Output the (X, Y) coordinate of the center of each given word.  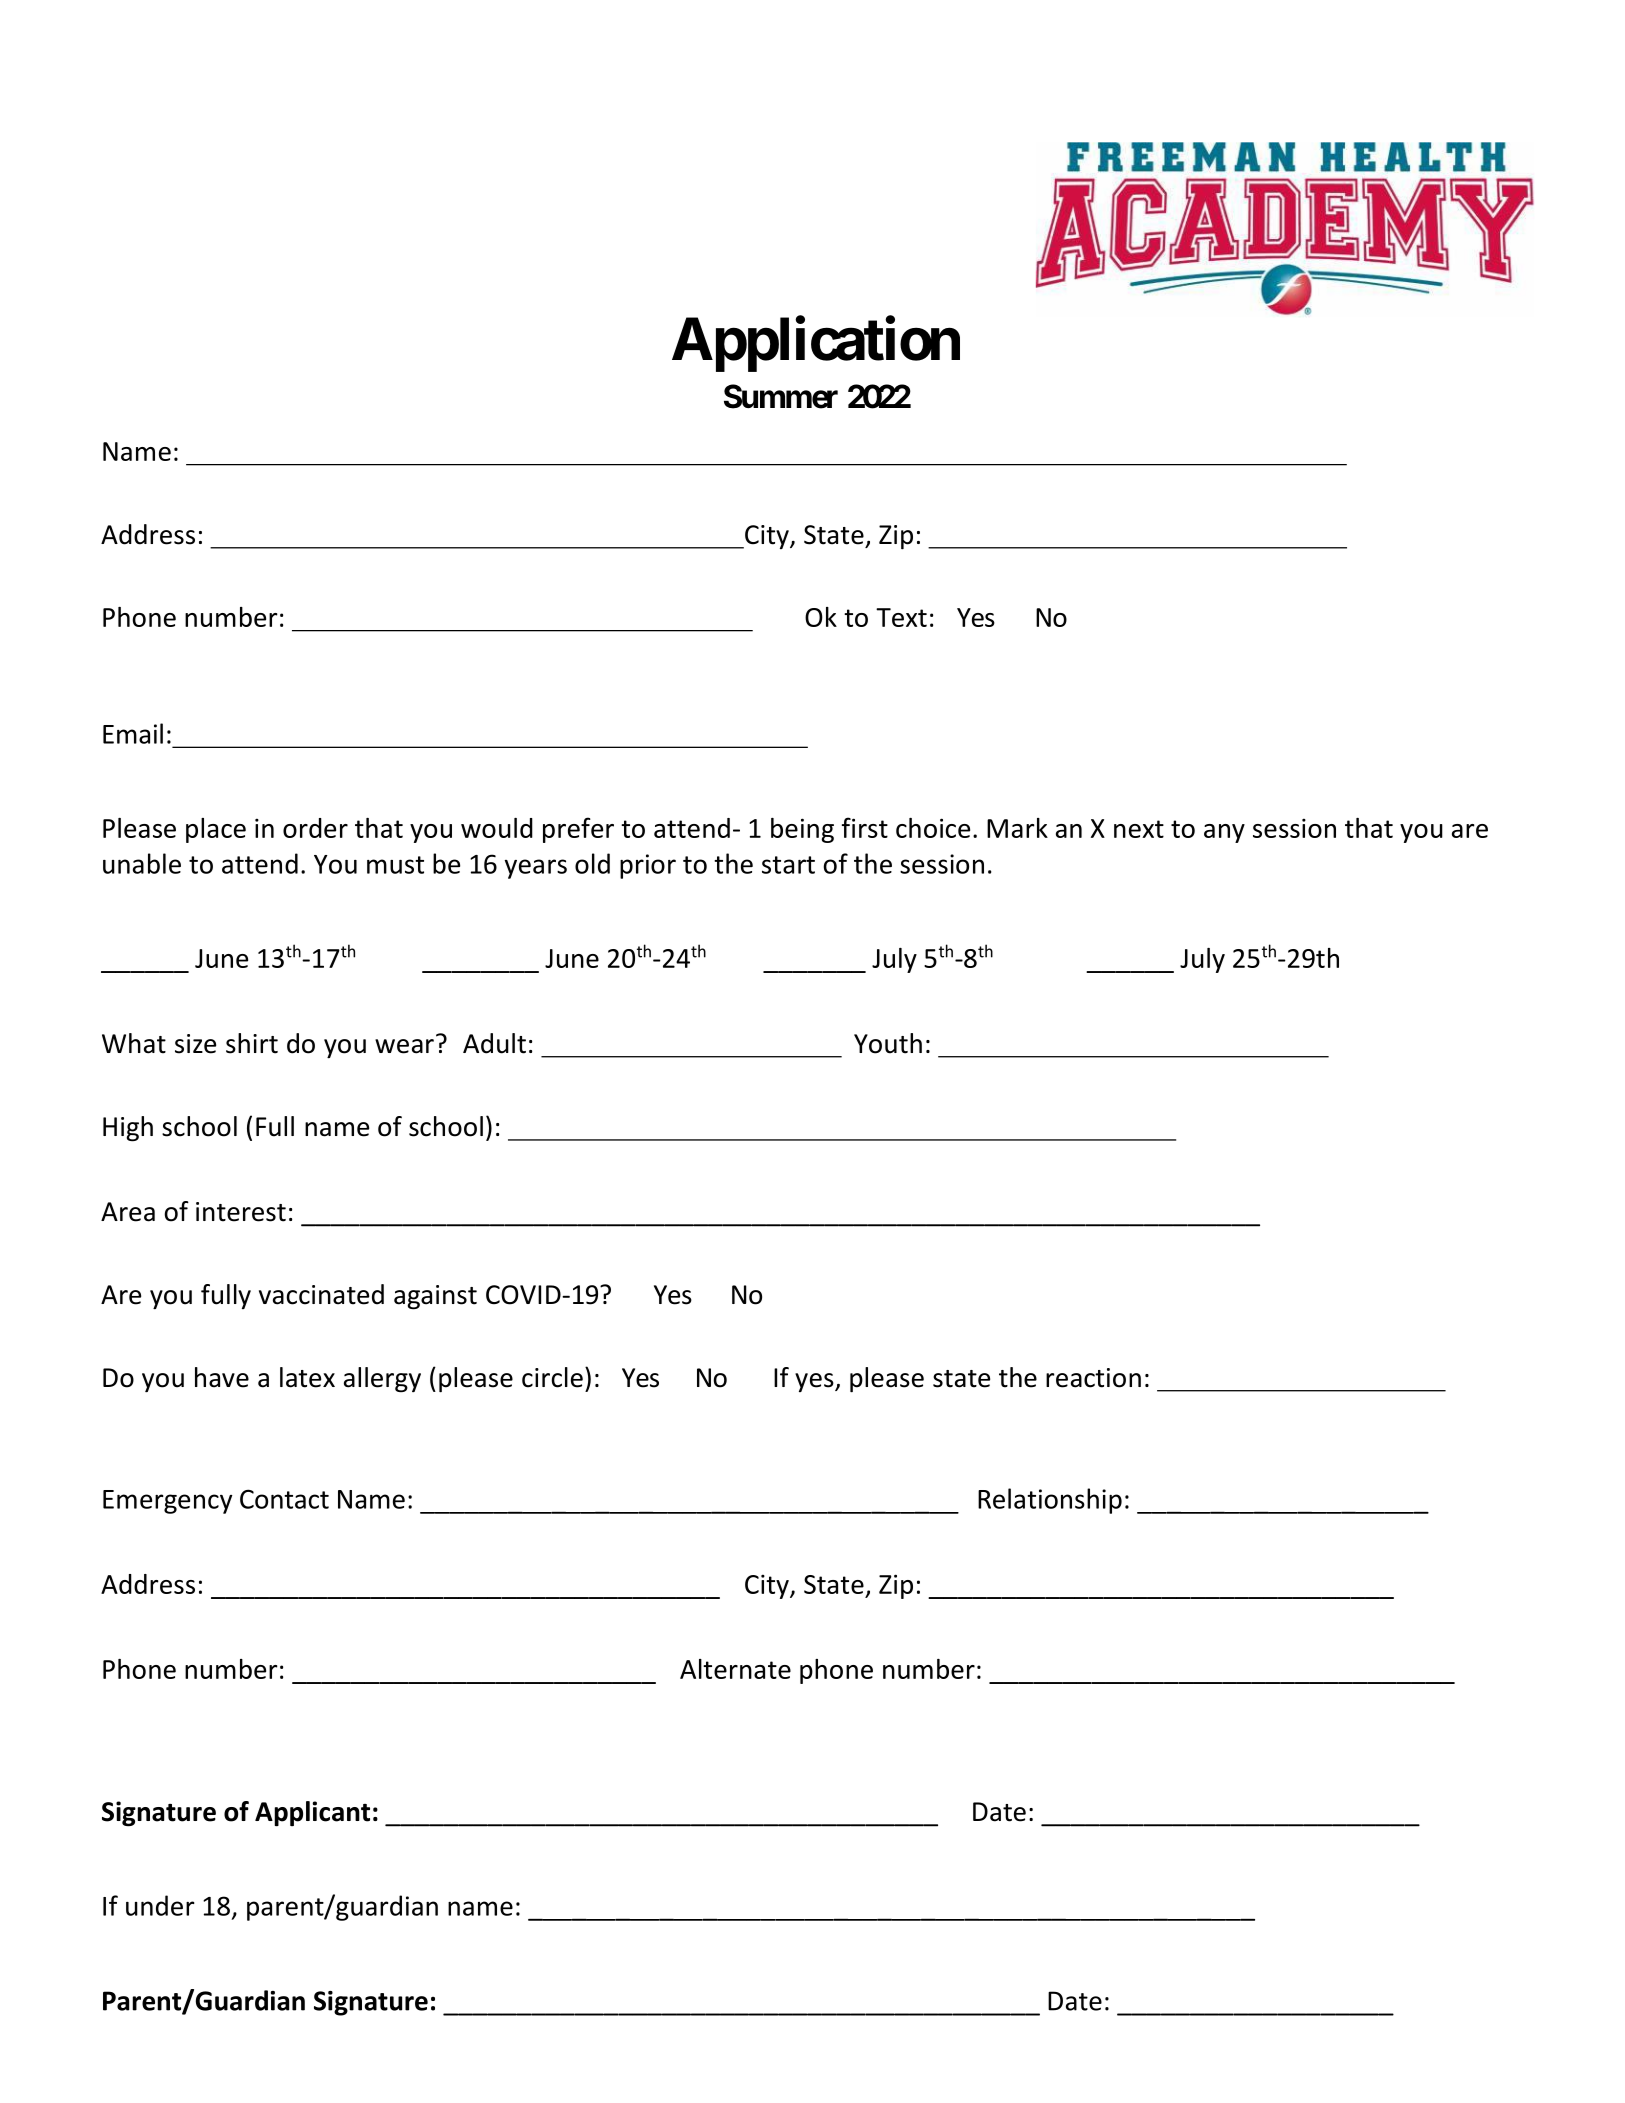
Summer (781, 396)
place (216, 830)
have (222, 1377)
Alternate (735, 1669)
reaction (1093, 1378)
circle (552, 1377)
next (1139, 829)
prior (648, 866)
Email (133, 733)
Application (816, 344)
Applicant (312, 1813)
